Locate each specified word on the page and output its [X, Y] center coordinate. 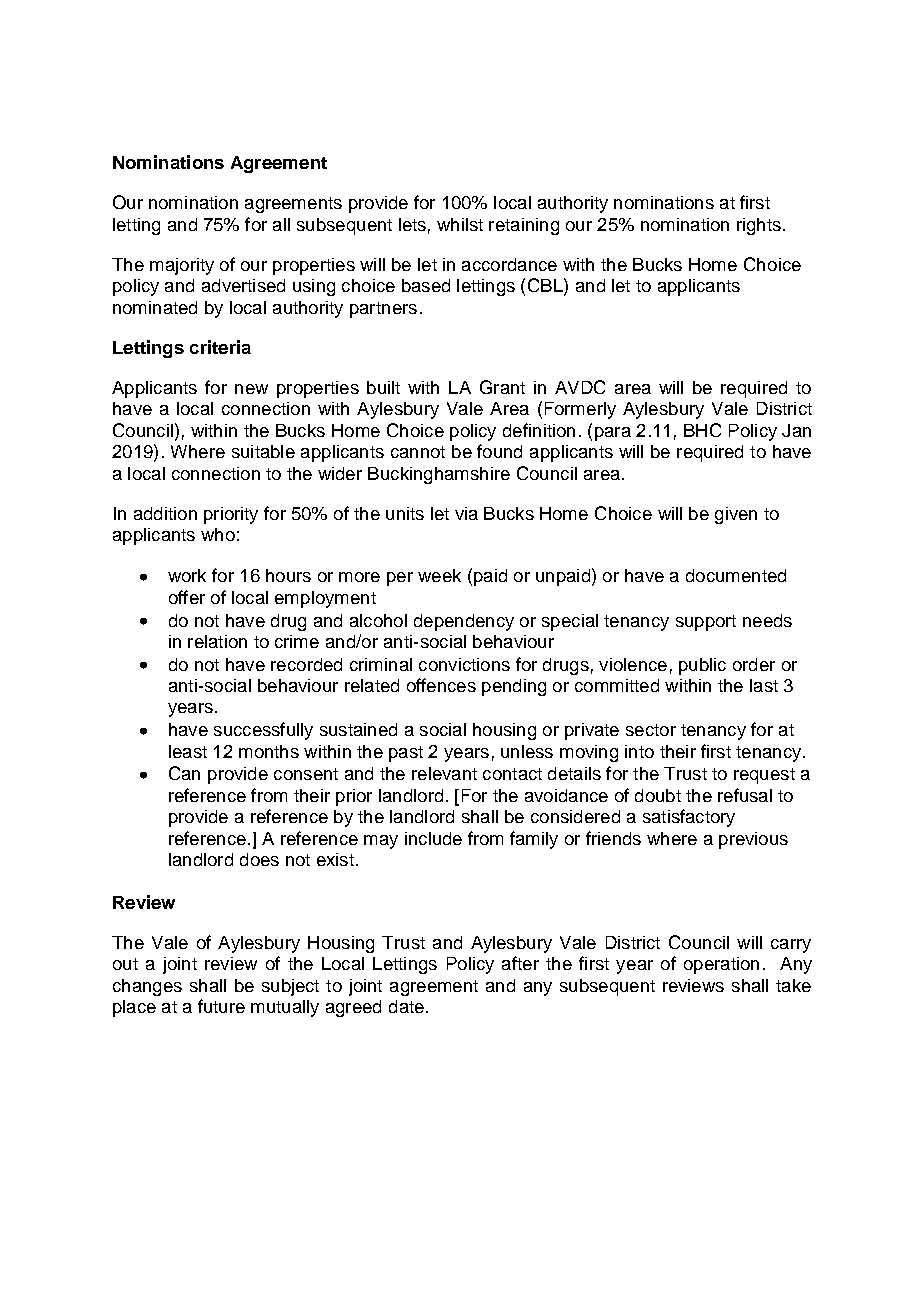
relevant [444, 773]
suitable [263, 451]
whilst [460, 224]
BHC [702, 430]
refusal [745, 795]
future [221, 1006]
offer [187, 597]
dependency [464, 622]
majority [182, 266]
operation [721, 965]
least [188, 751]
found [499, 451]
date [406, 1006]
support [706, 623]
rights [759, 226]
